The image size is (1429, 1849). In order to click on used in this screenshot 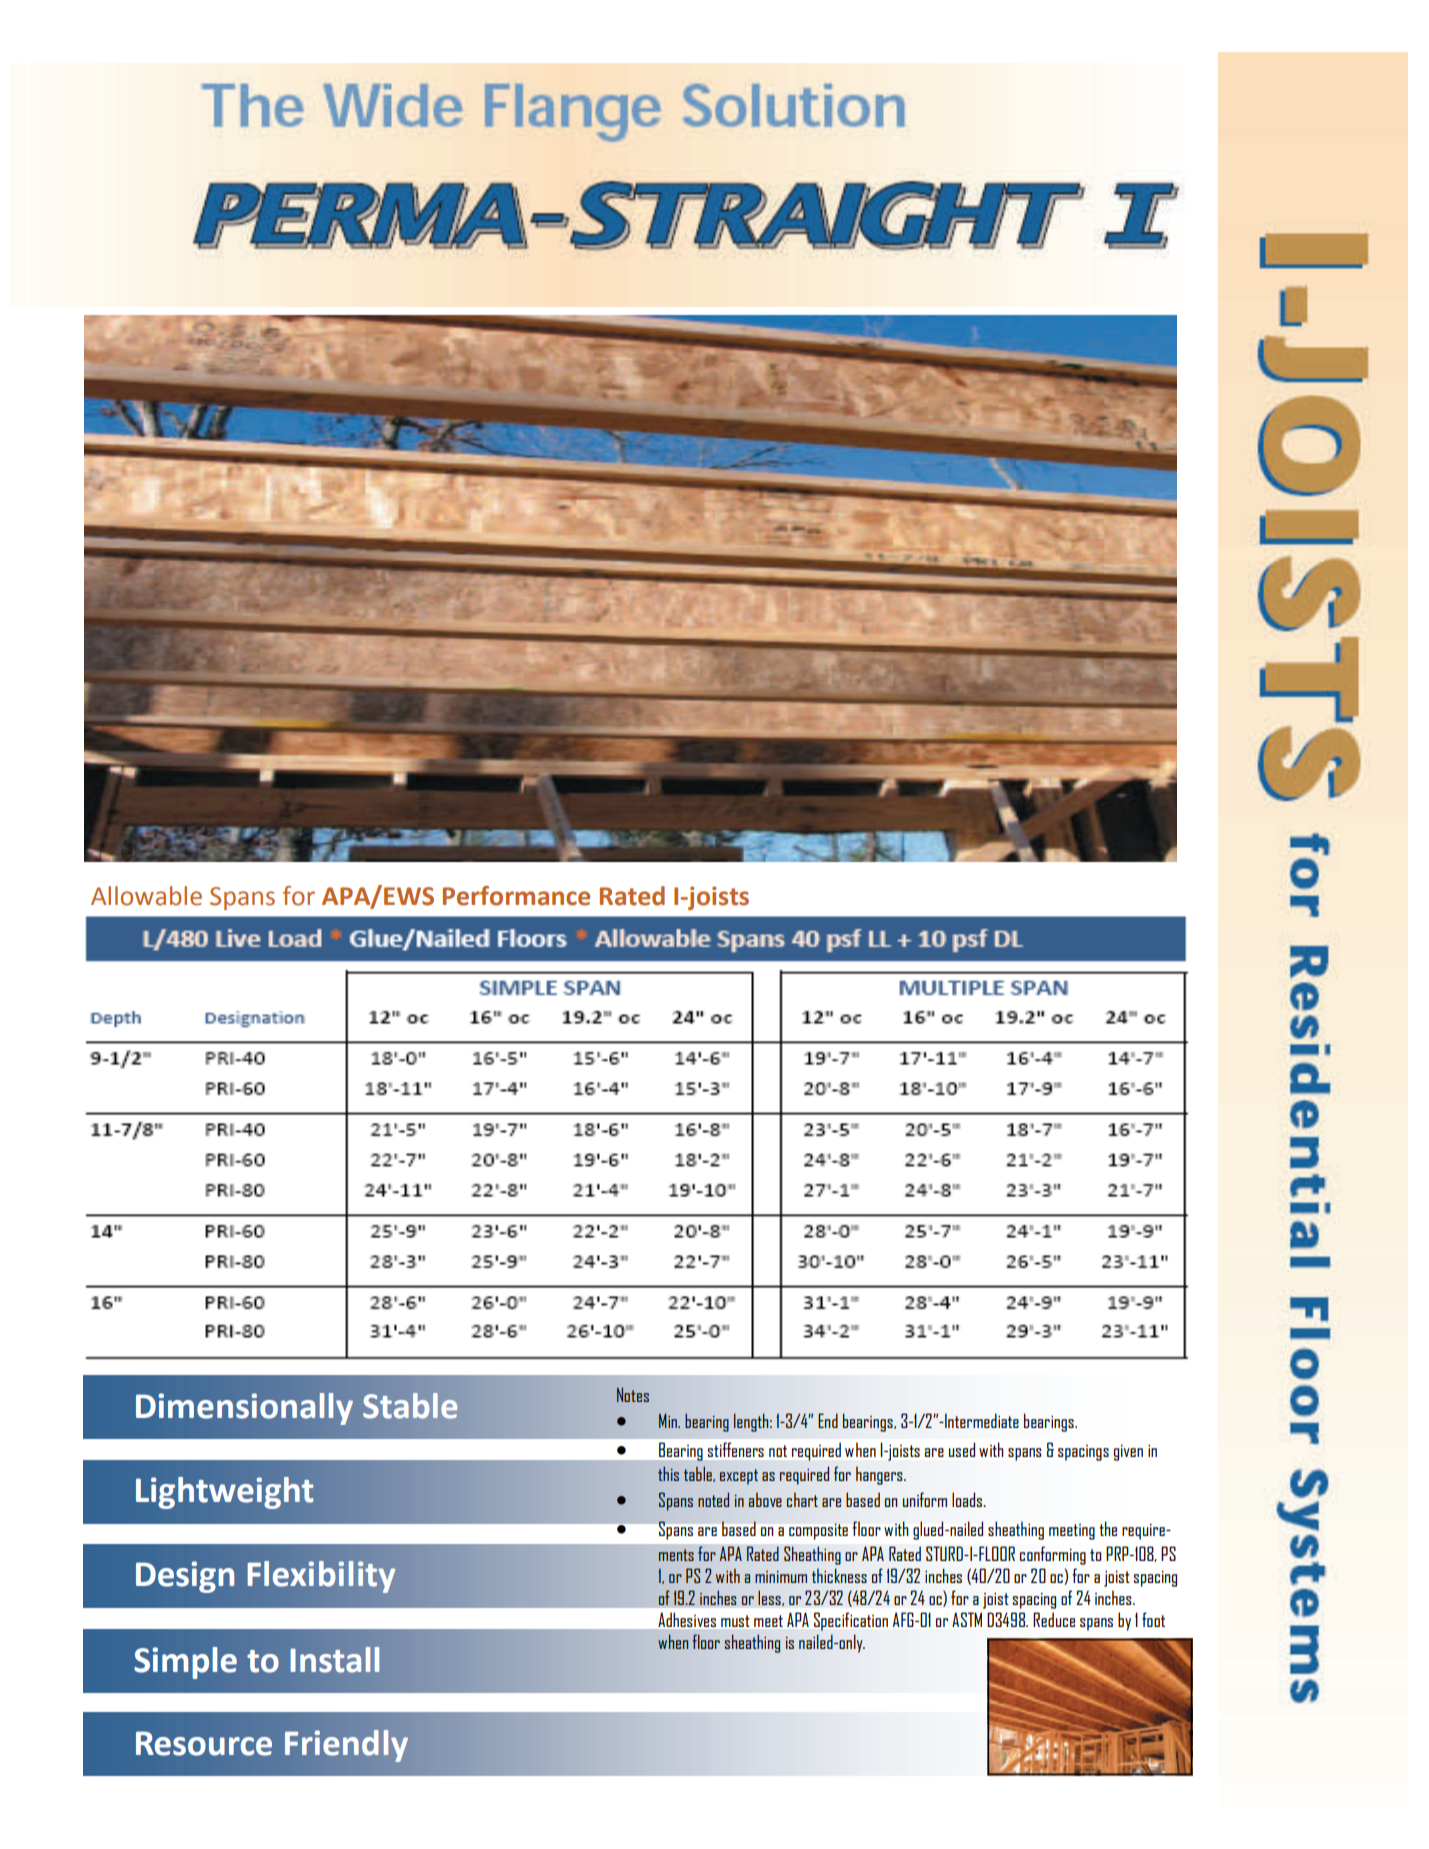, I will do `click(962, 1449)`.
